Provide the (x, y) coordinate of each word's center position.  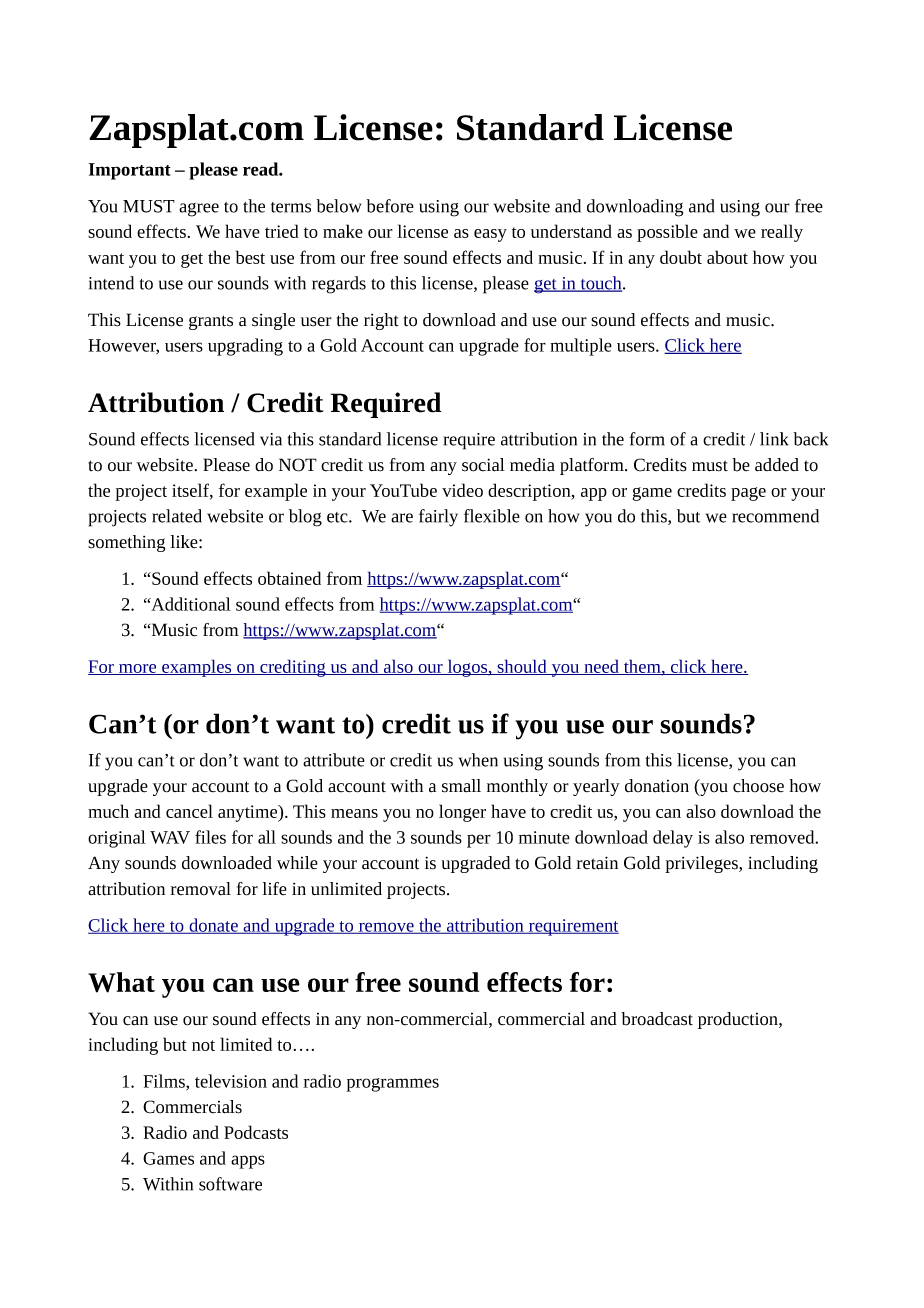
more (138, 669)
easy (490, 235)
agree (199, 210)
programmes (392, 1085)
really (782, 233)
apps (248, 1162)
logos (467, 668)
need (601, 667)
